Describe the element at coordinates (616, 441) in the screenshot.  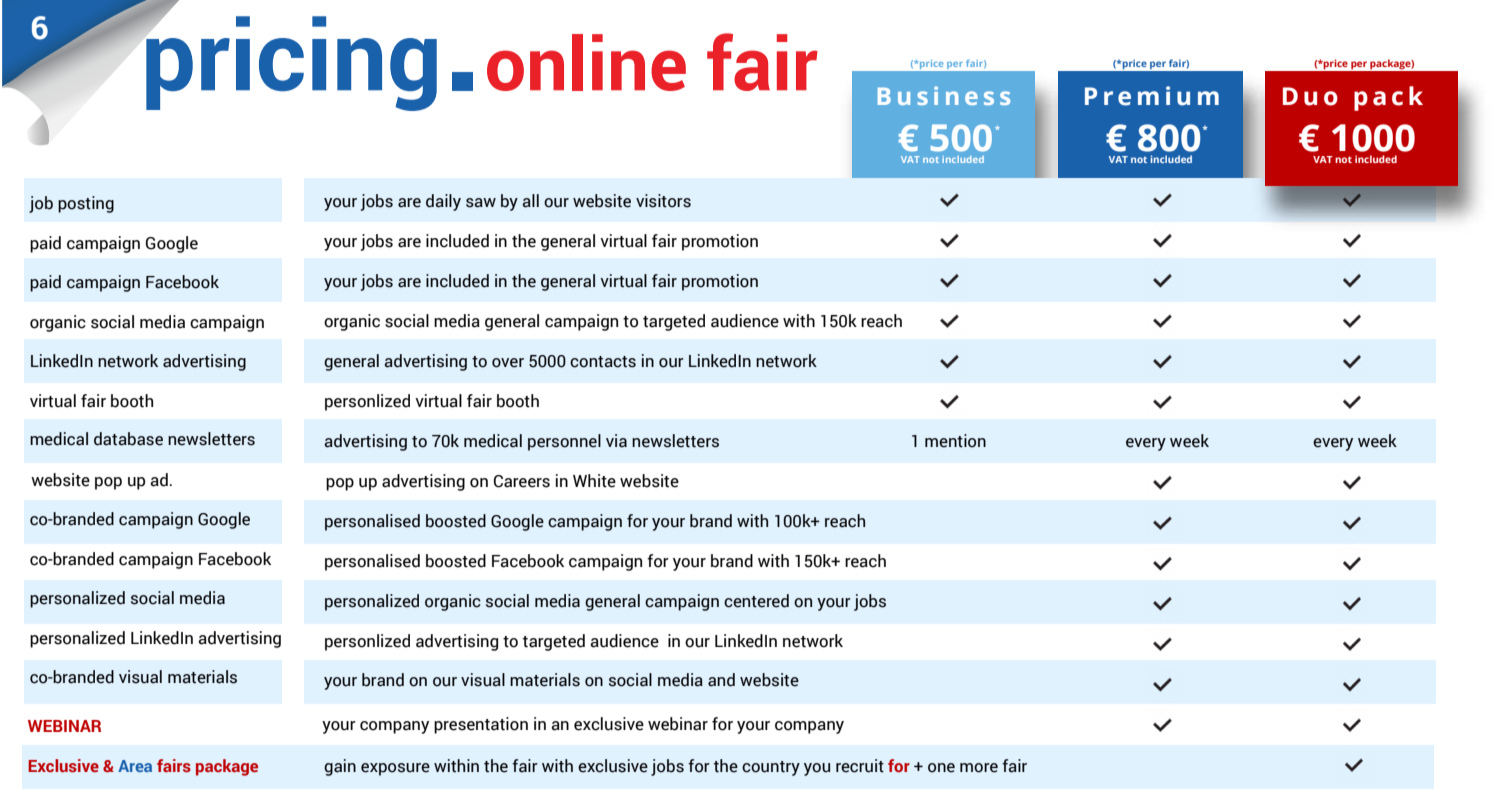
I see `via` at that location.
